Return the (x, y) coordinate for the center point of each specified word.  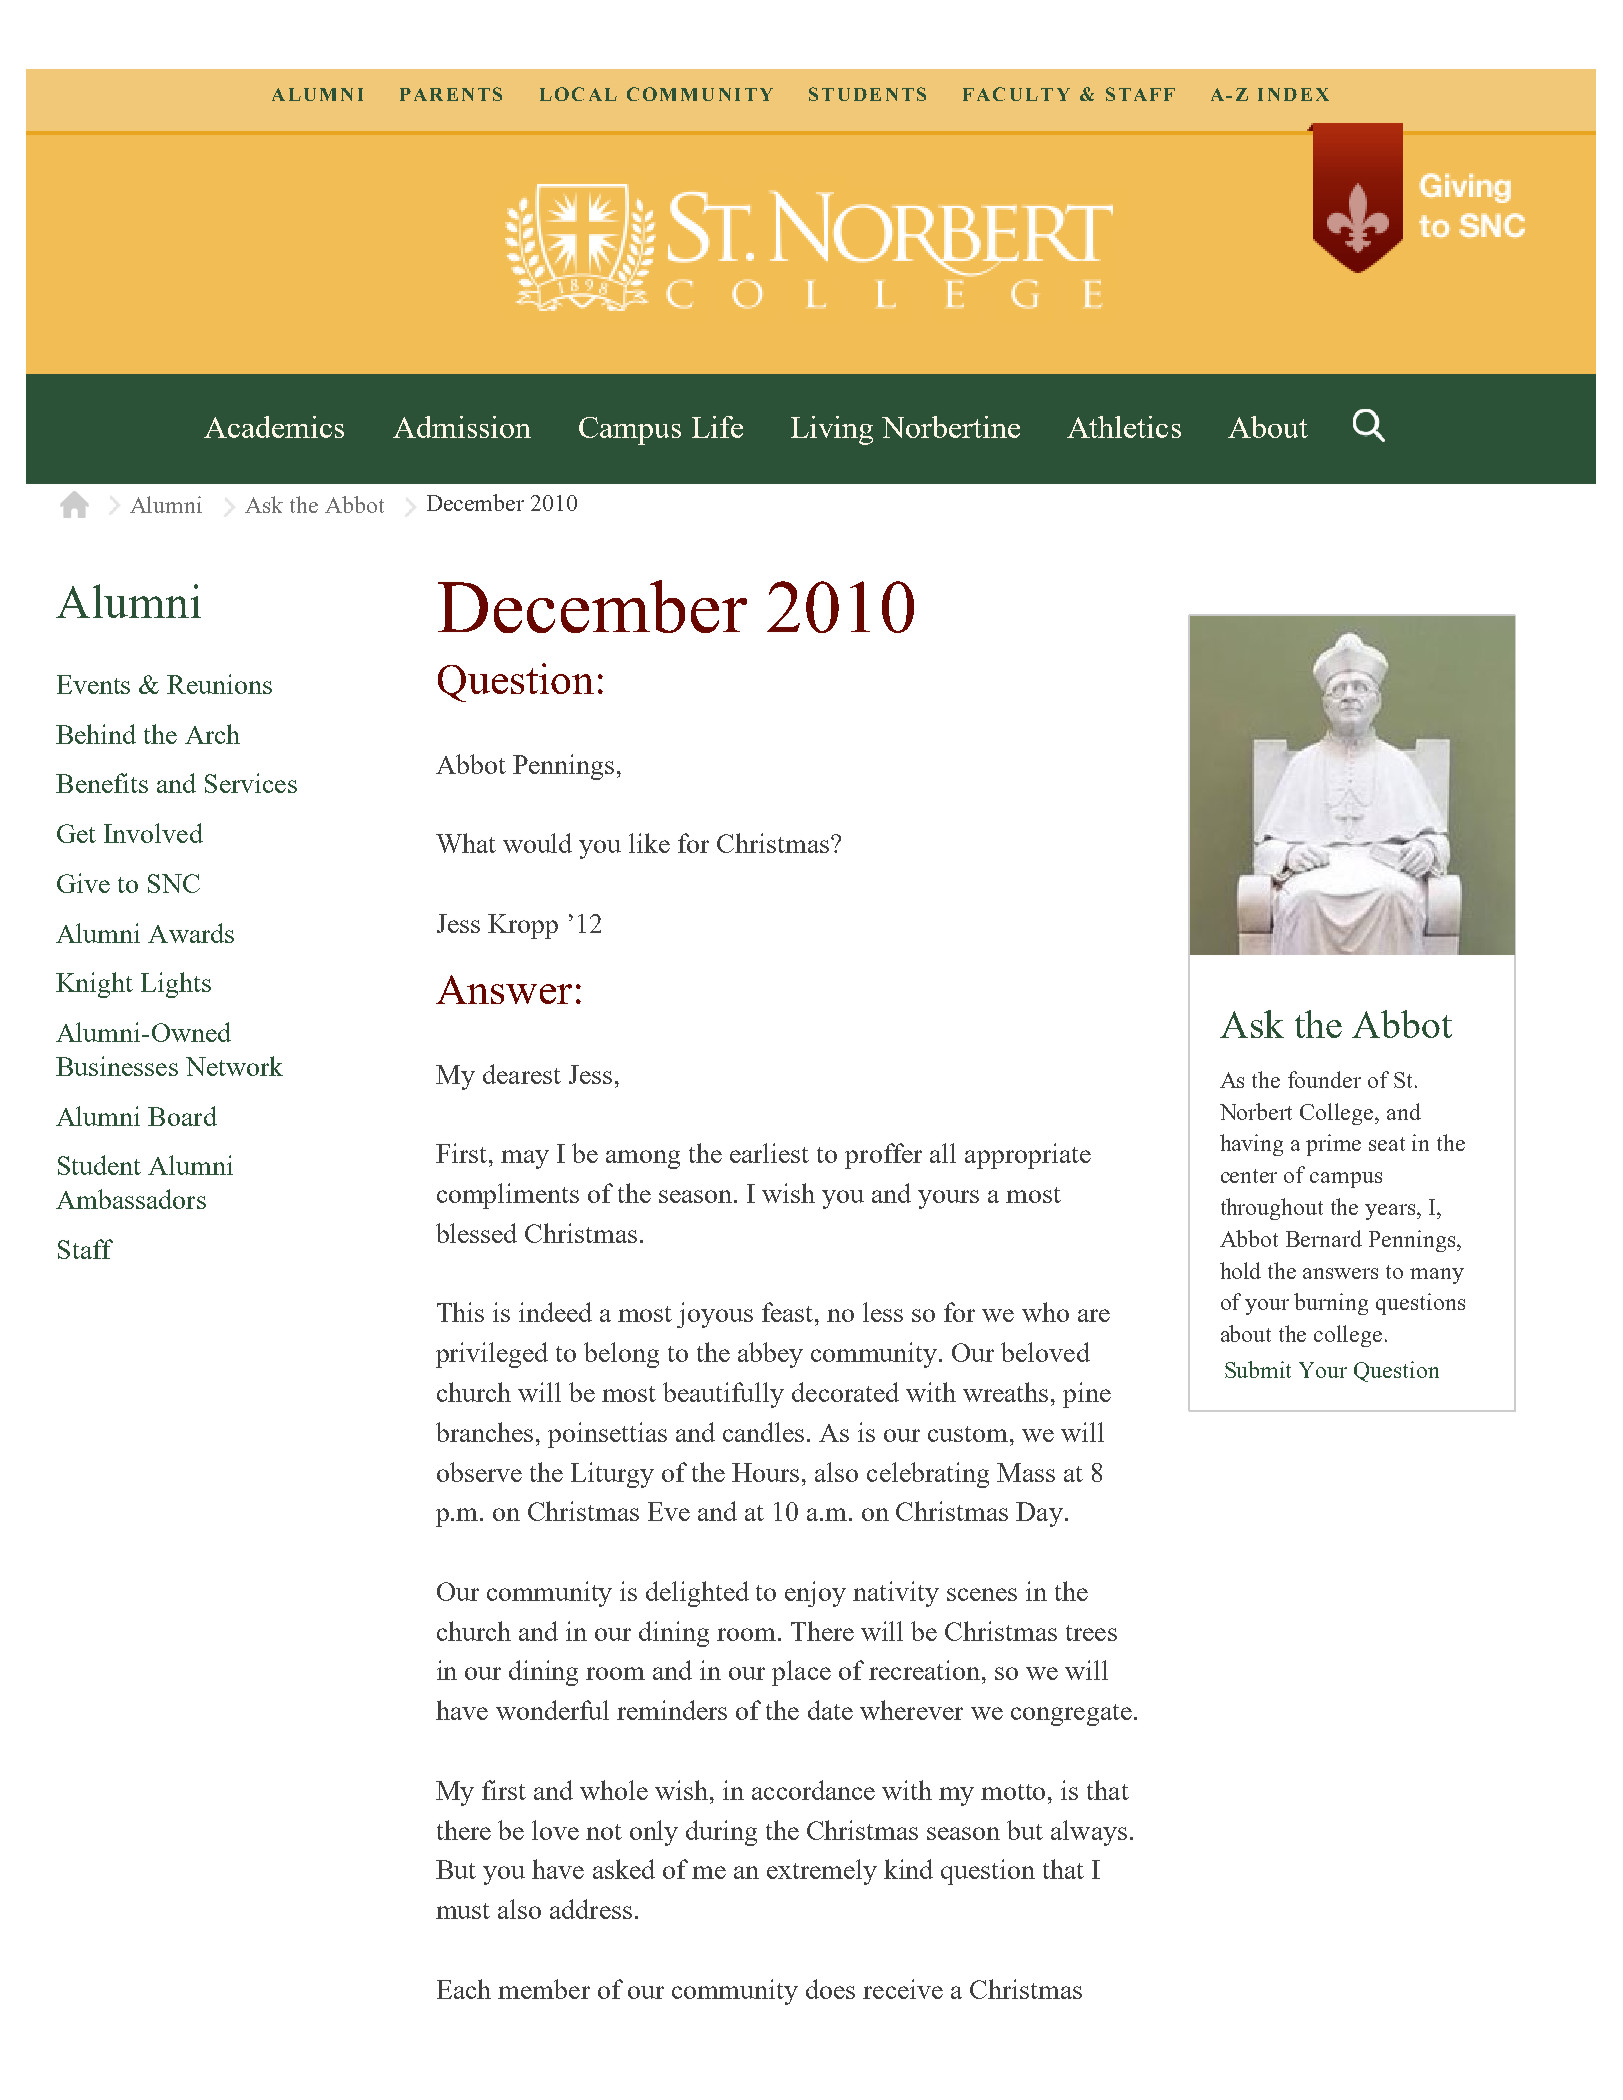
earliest (769, 1153)
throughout (1272, 1209)
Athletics (1124, 427)
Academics (274, 427)
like (649, 843)
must (463, 1911)
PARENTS (451, 94)
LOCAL (578, 94)
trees (1091, 1633)
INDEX (1293, 94)
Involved (153, 833)
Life (717, 427)
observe (479, 1472)
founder (1324, 1079)
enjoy (815, 1594)
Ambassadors (131, 1199)
